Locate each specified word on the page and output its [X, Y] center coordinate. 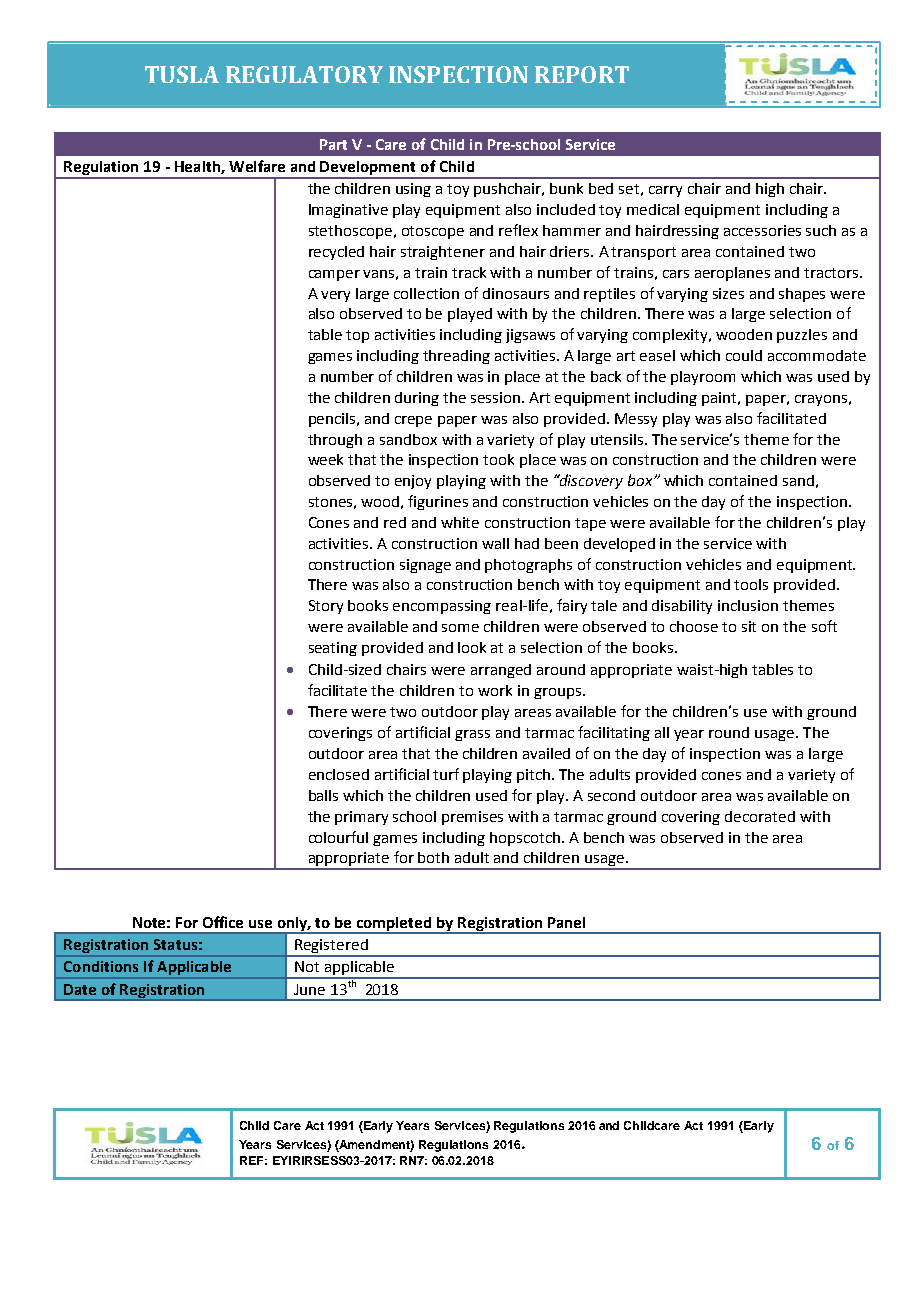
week [325, 459]
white [460, 522]
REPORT [582, 74]
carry [665, 191]
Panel [566, 922]
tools [751, 584]
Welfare [257, 166]
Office [223, 922]
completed [394, 925]
